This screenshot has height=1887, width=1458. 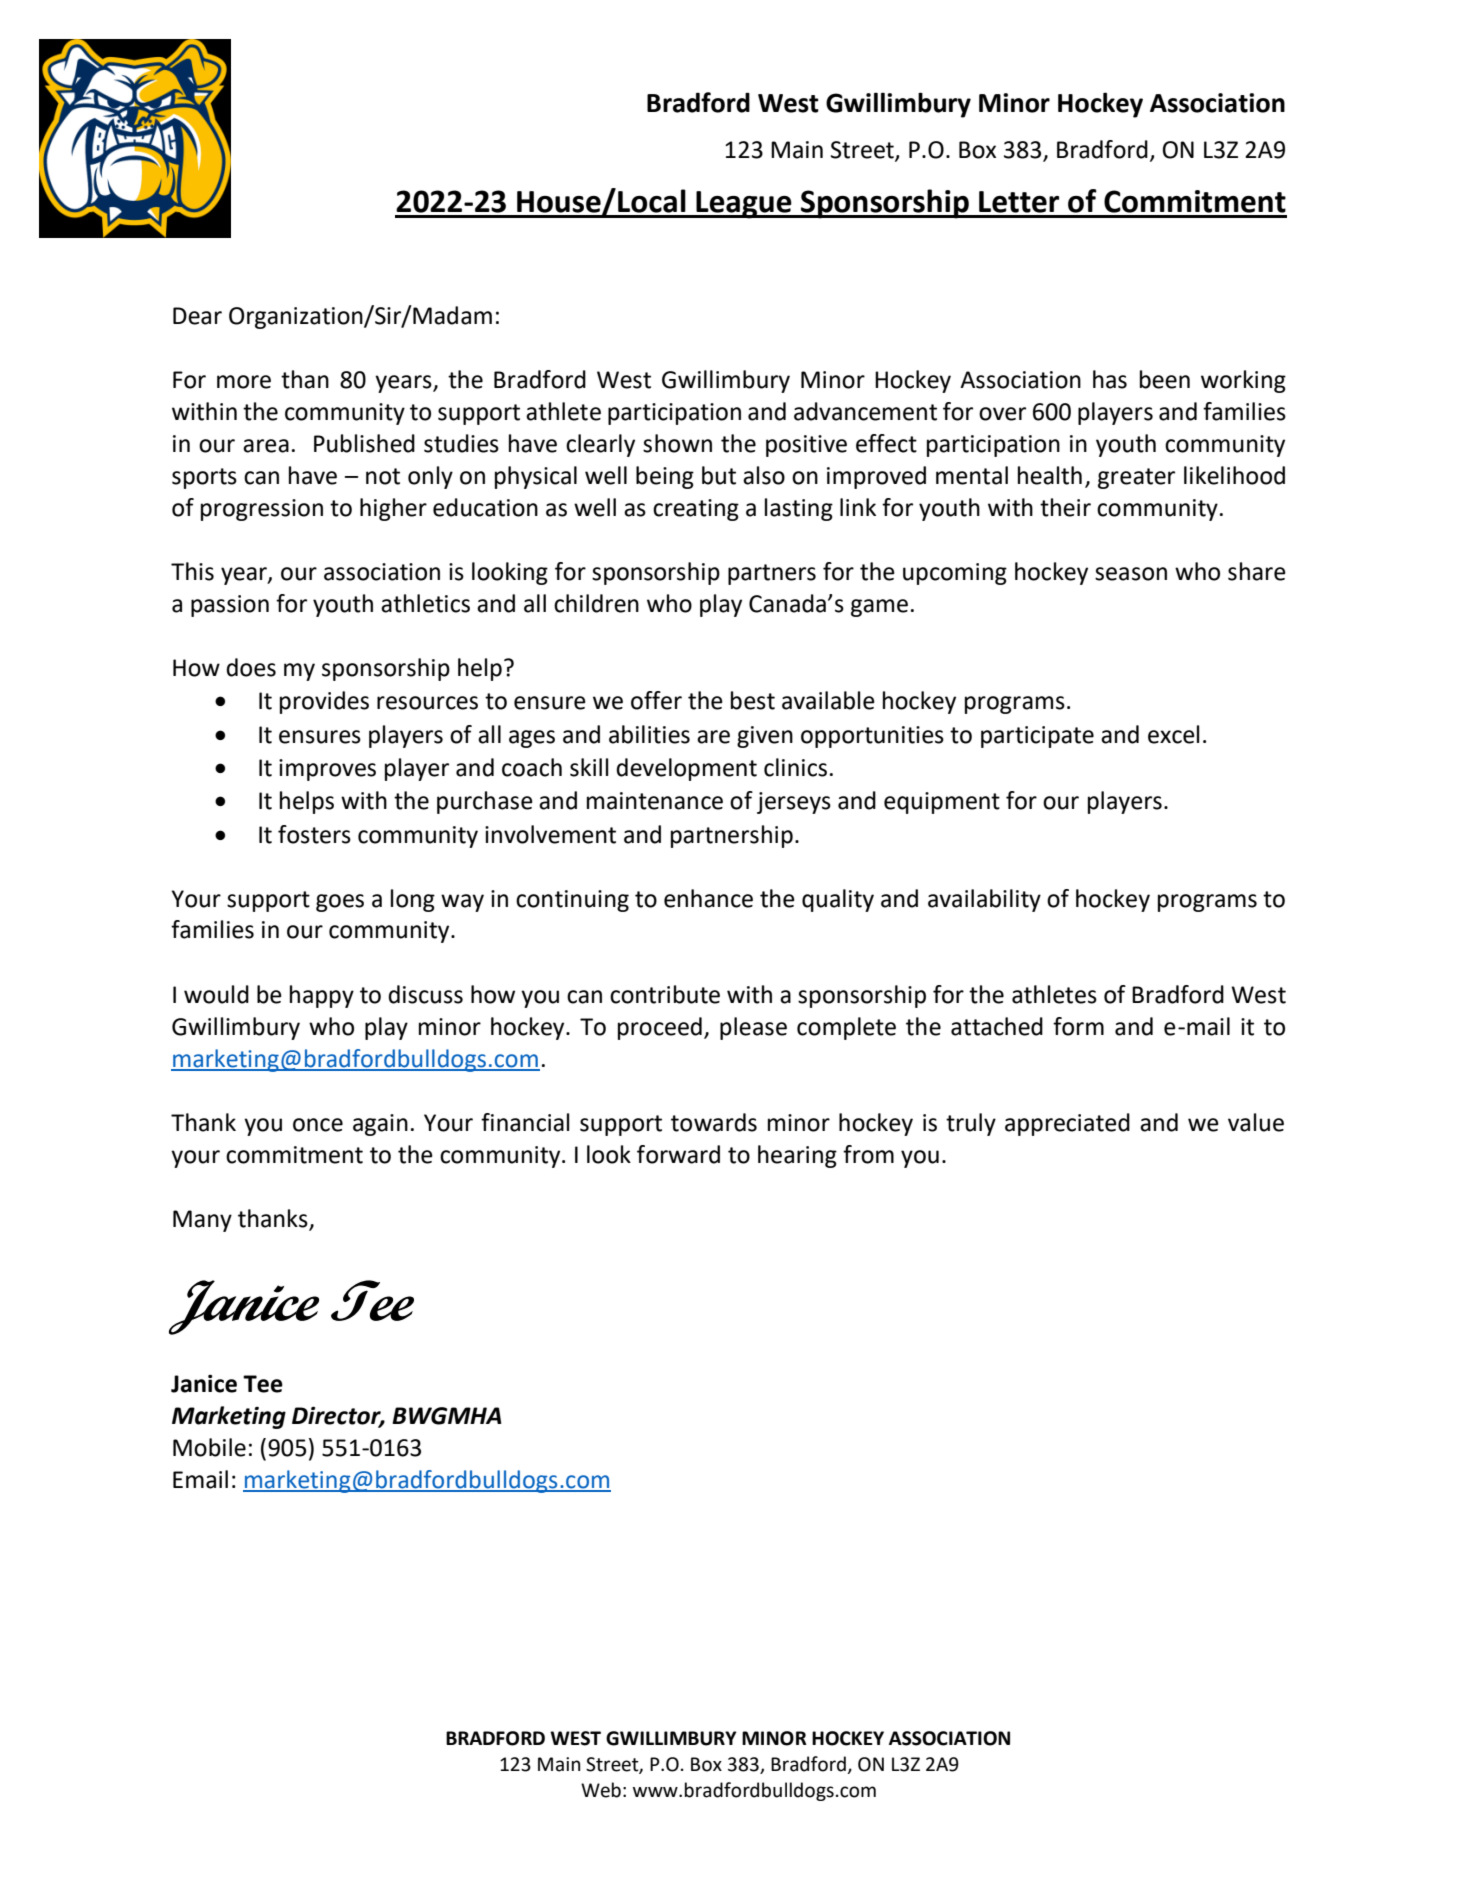 What do you see at coordinates (209, 1447) in the screenshot?
I see `Mobile` at bounding box center [209, 1447].
